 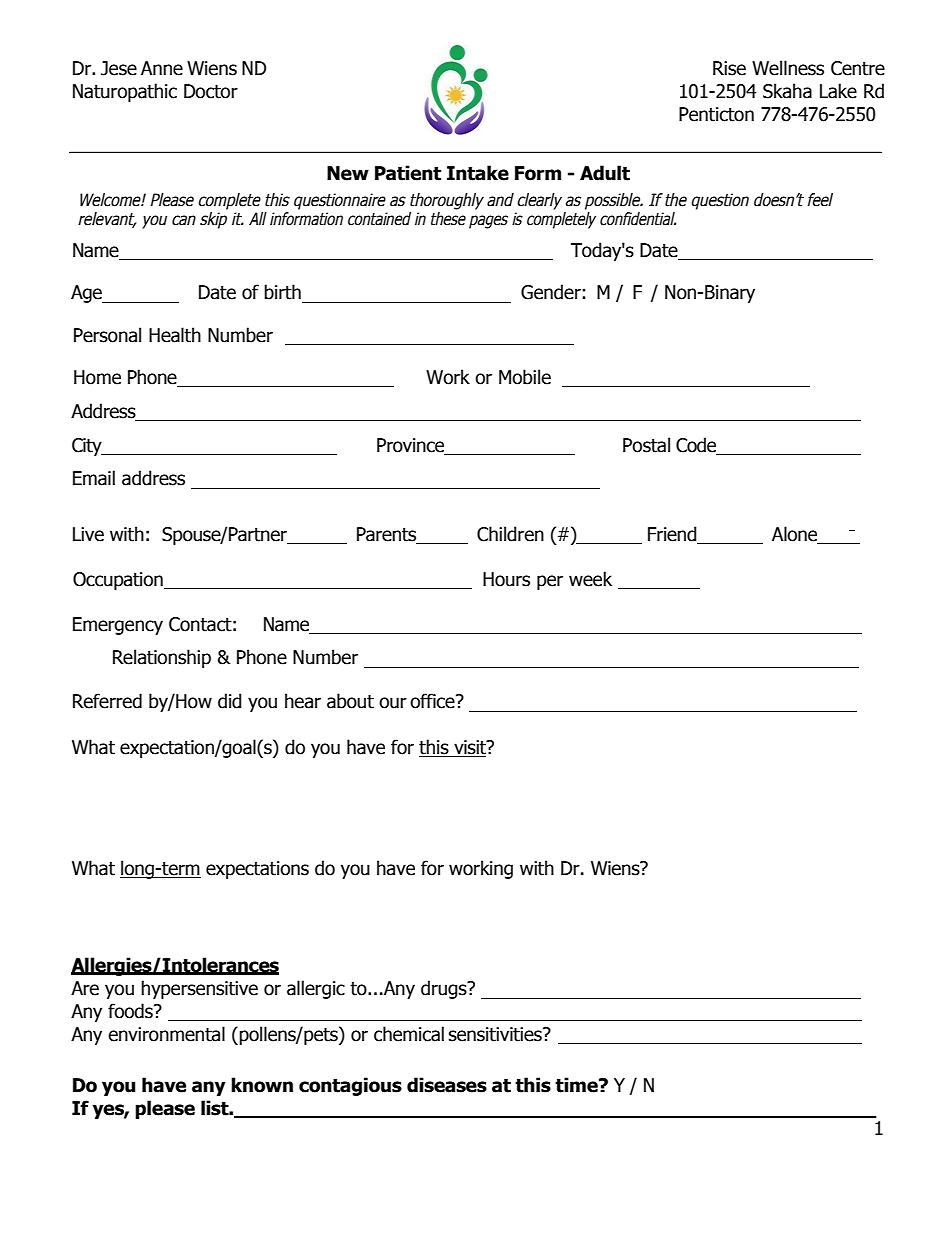 I want to click on Doctor, so click(x=211, y=91).
